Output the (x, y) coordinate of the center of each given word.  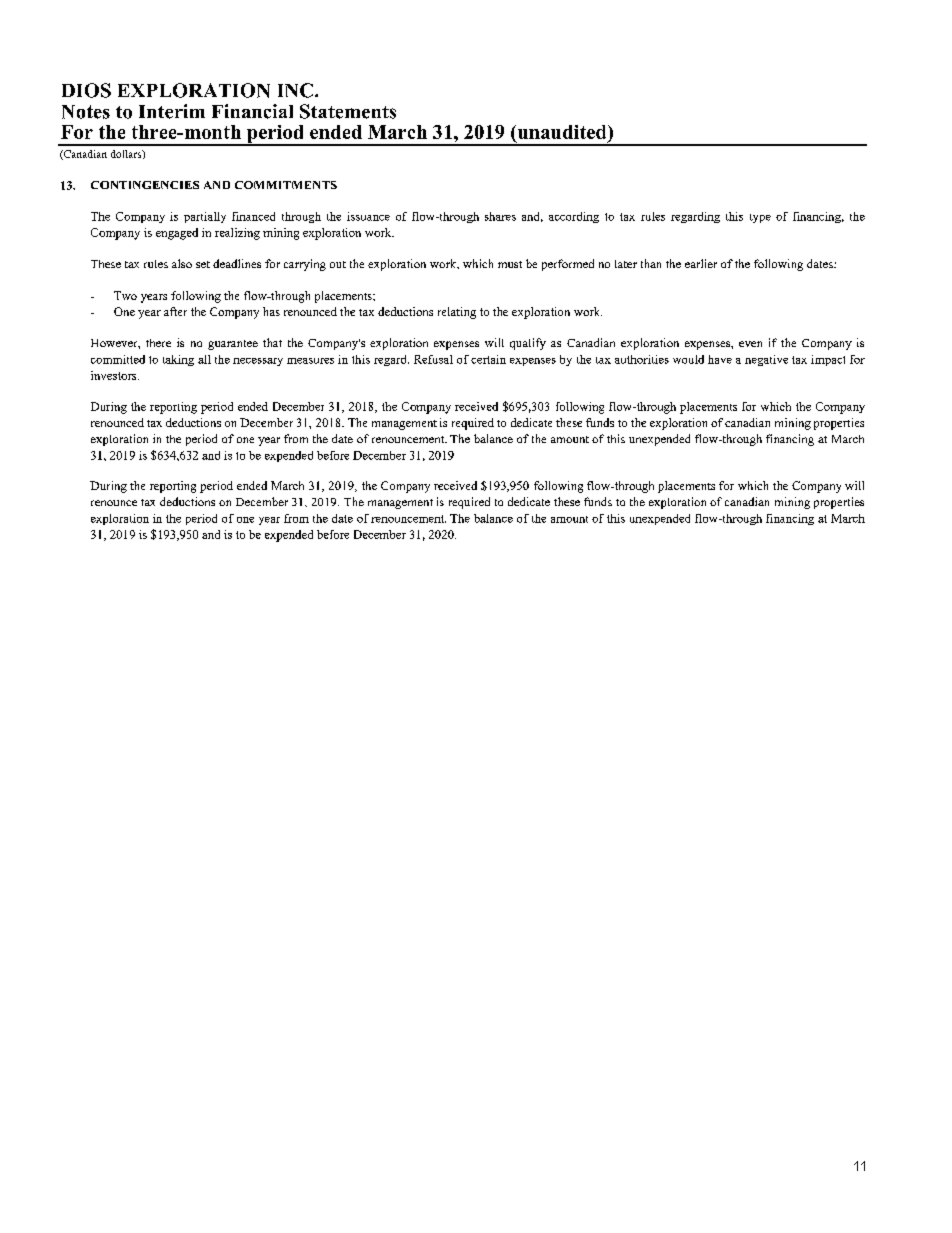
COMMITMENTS (286, 185)
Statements (348, 111)
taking (178, 360)
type (760, 218)
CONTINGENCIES (145, 185)
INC (295, 90)
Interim (172, 111)
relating (457, 313)
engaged (177, 234)
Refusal (433, 359)
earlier (701, 263)
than (651, 263)
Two (125, 295)
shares (500, 216)
